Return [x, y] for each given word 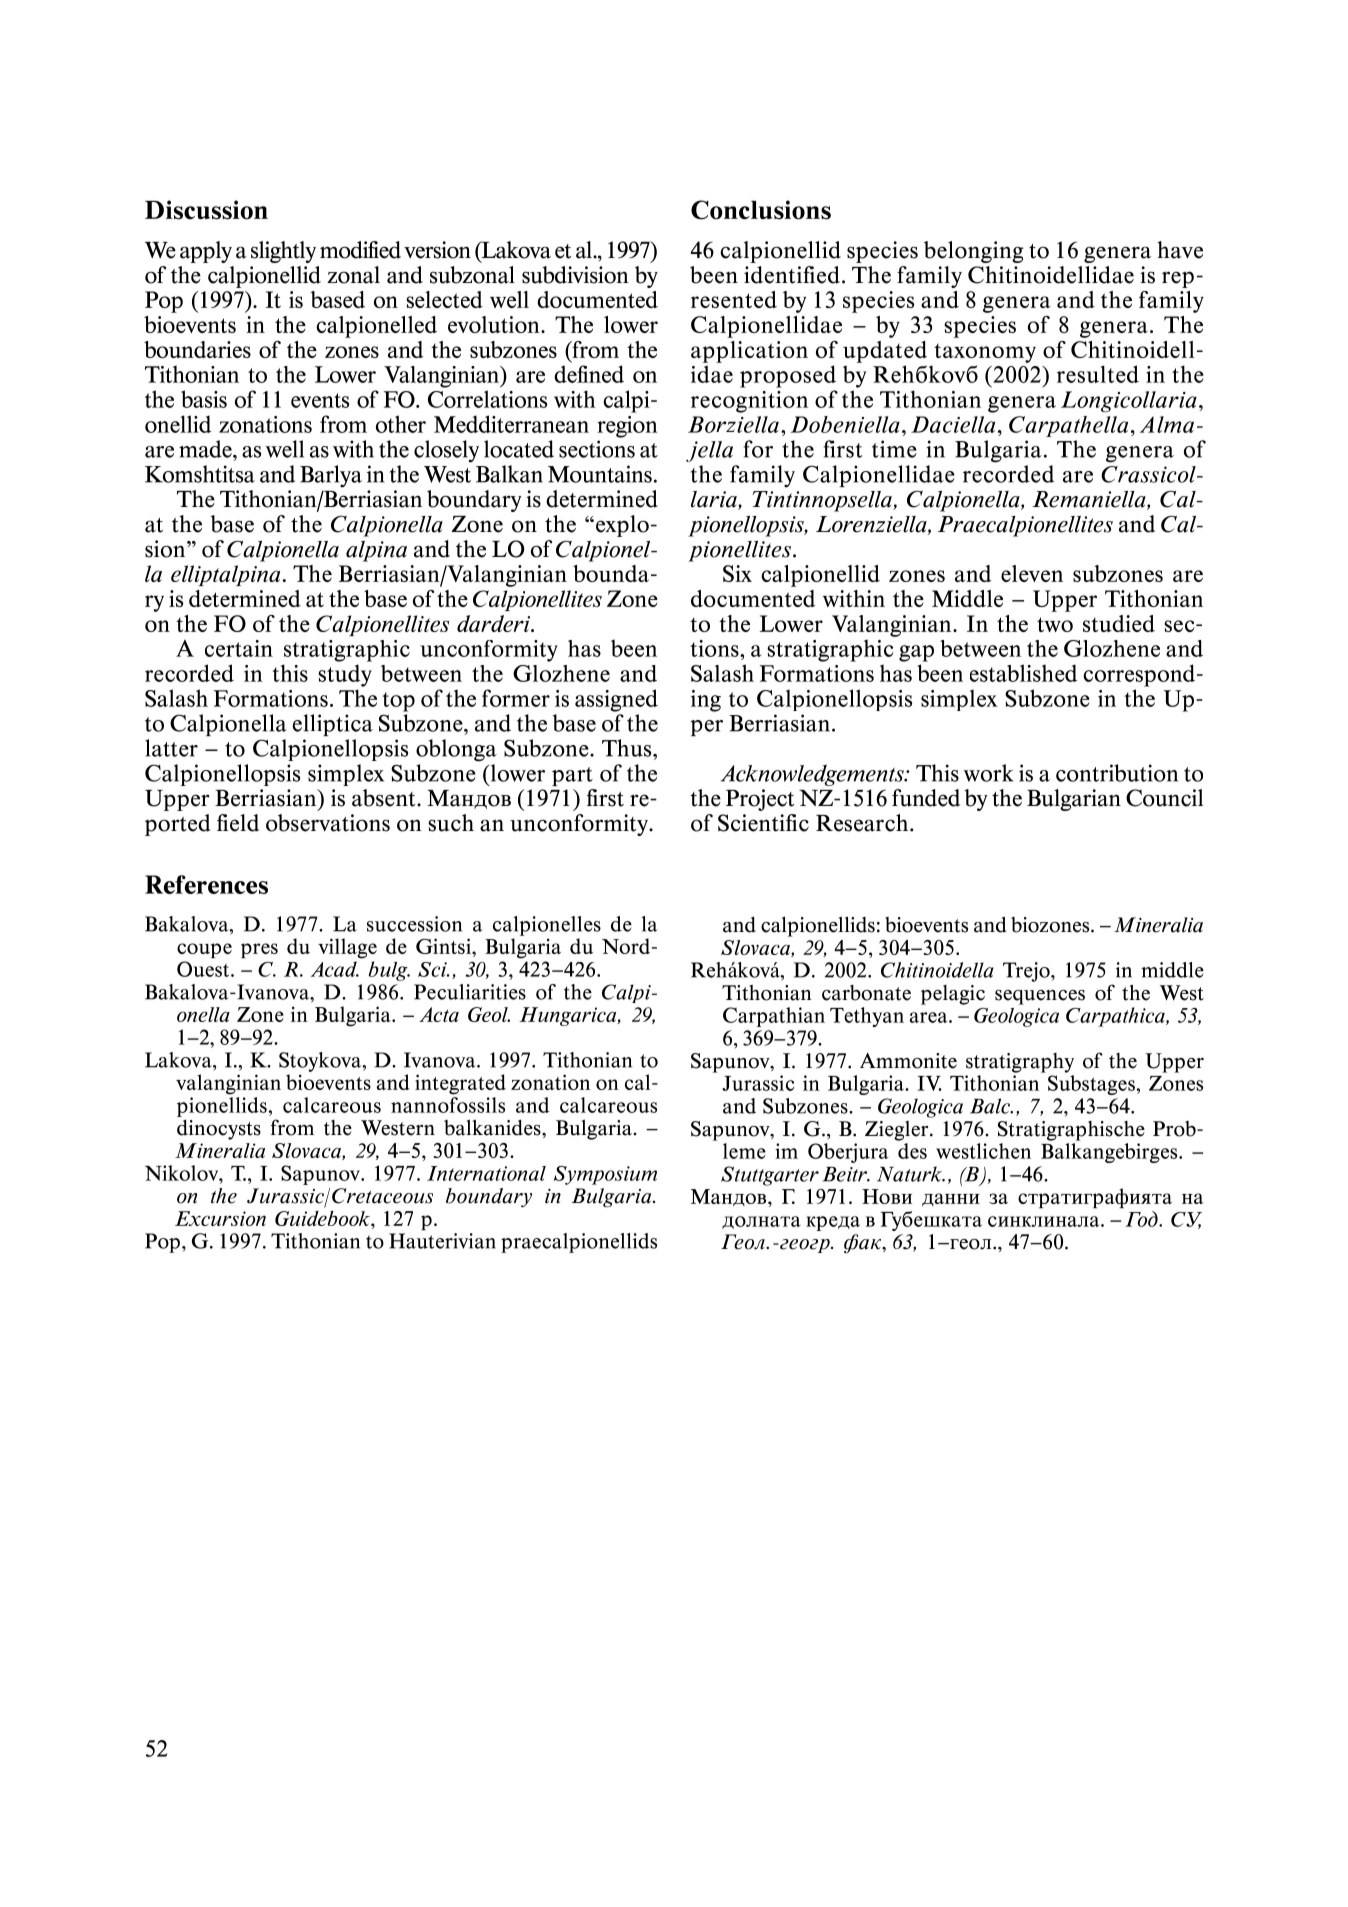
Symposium [605, 1175]
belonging [974, 252]
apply [206, 252]
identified [792, 275]
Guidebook [323, 1218]
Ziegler [898, 1131]
